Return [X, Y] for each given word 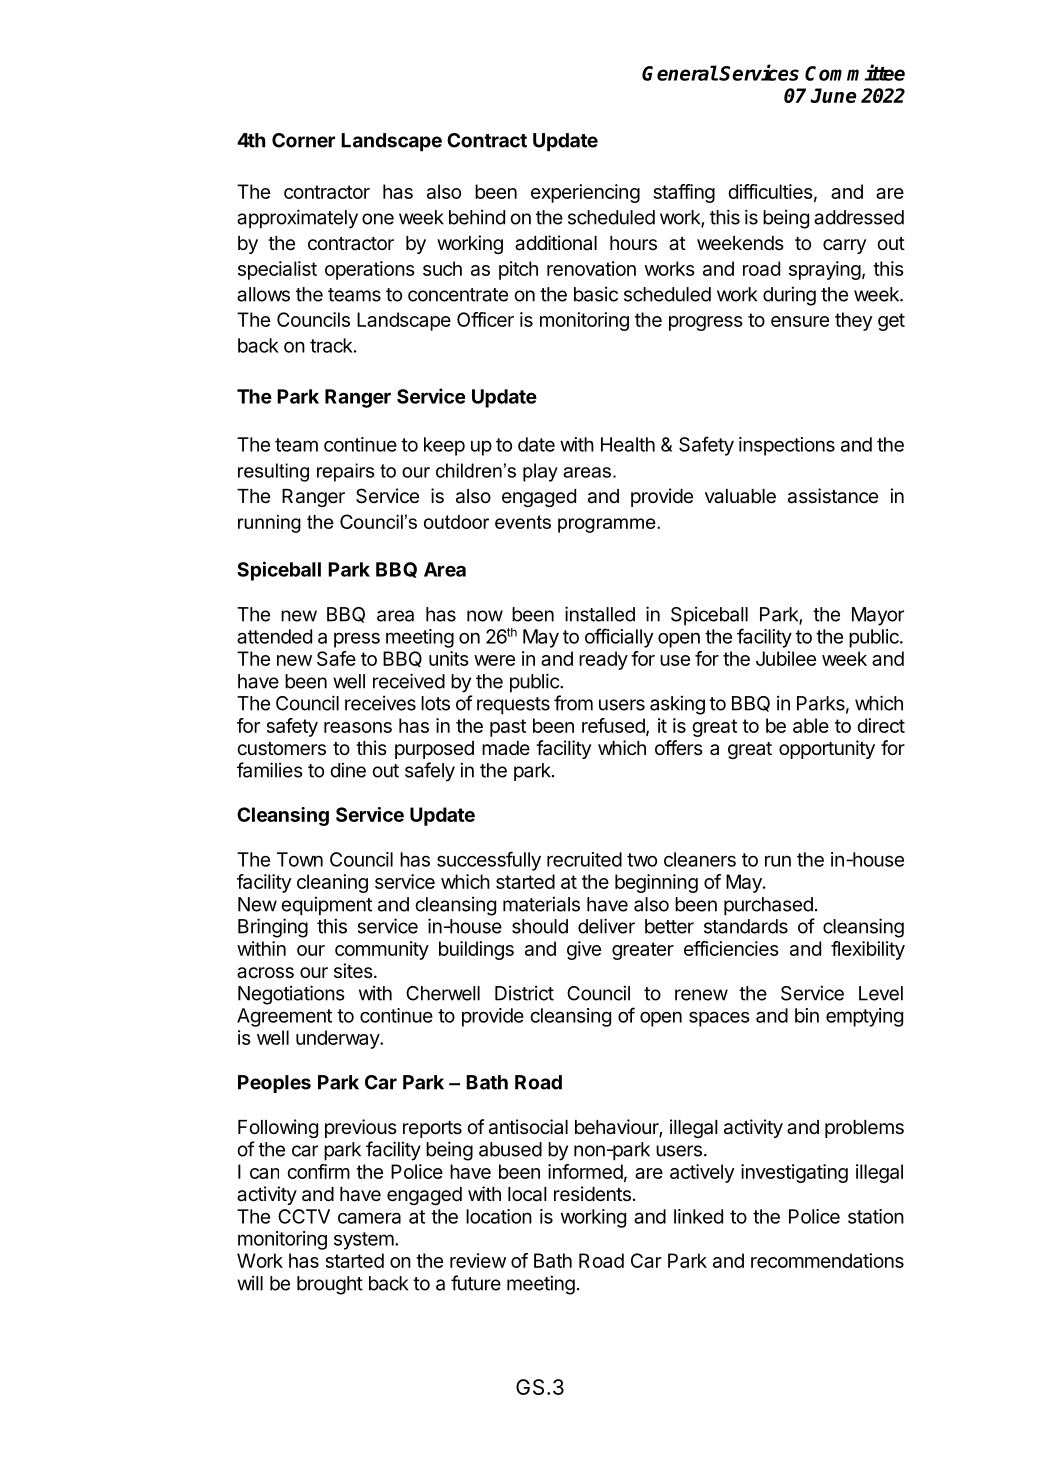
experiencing [585, 193]
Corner [303, 140]
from [573, 703]
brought [330, 1285]
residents [592, 1194]
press [357, 640]
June [833, 95]
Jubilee [786, 658]
